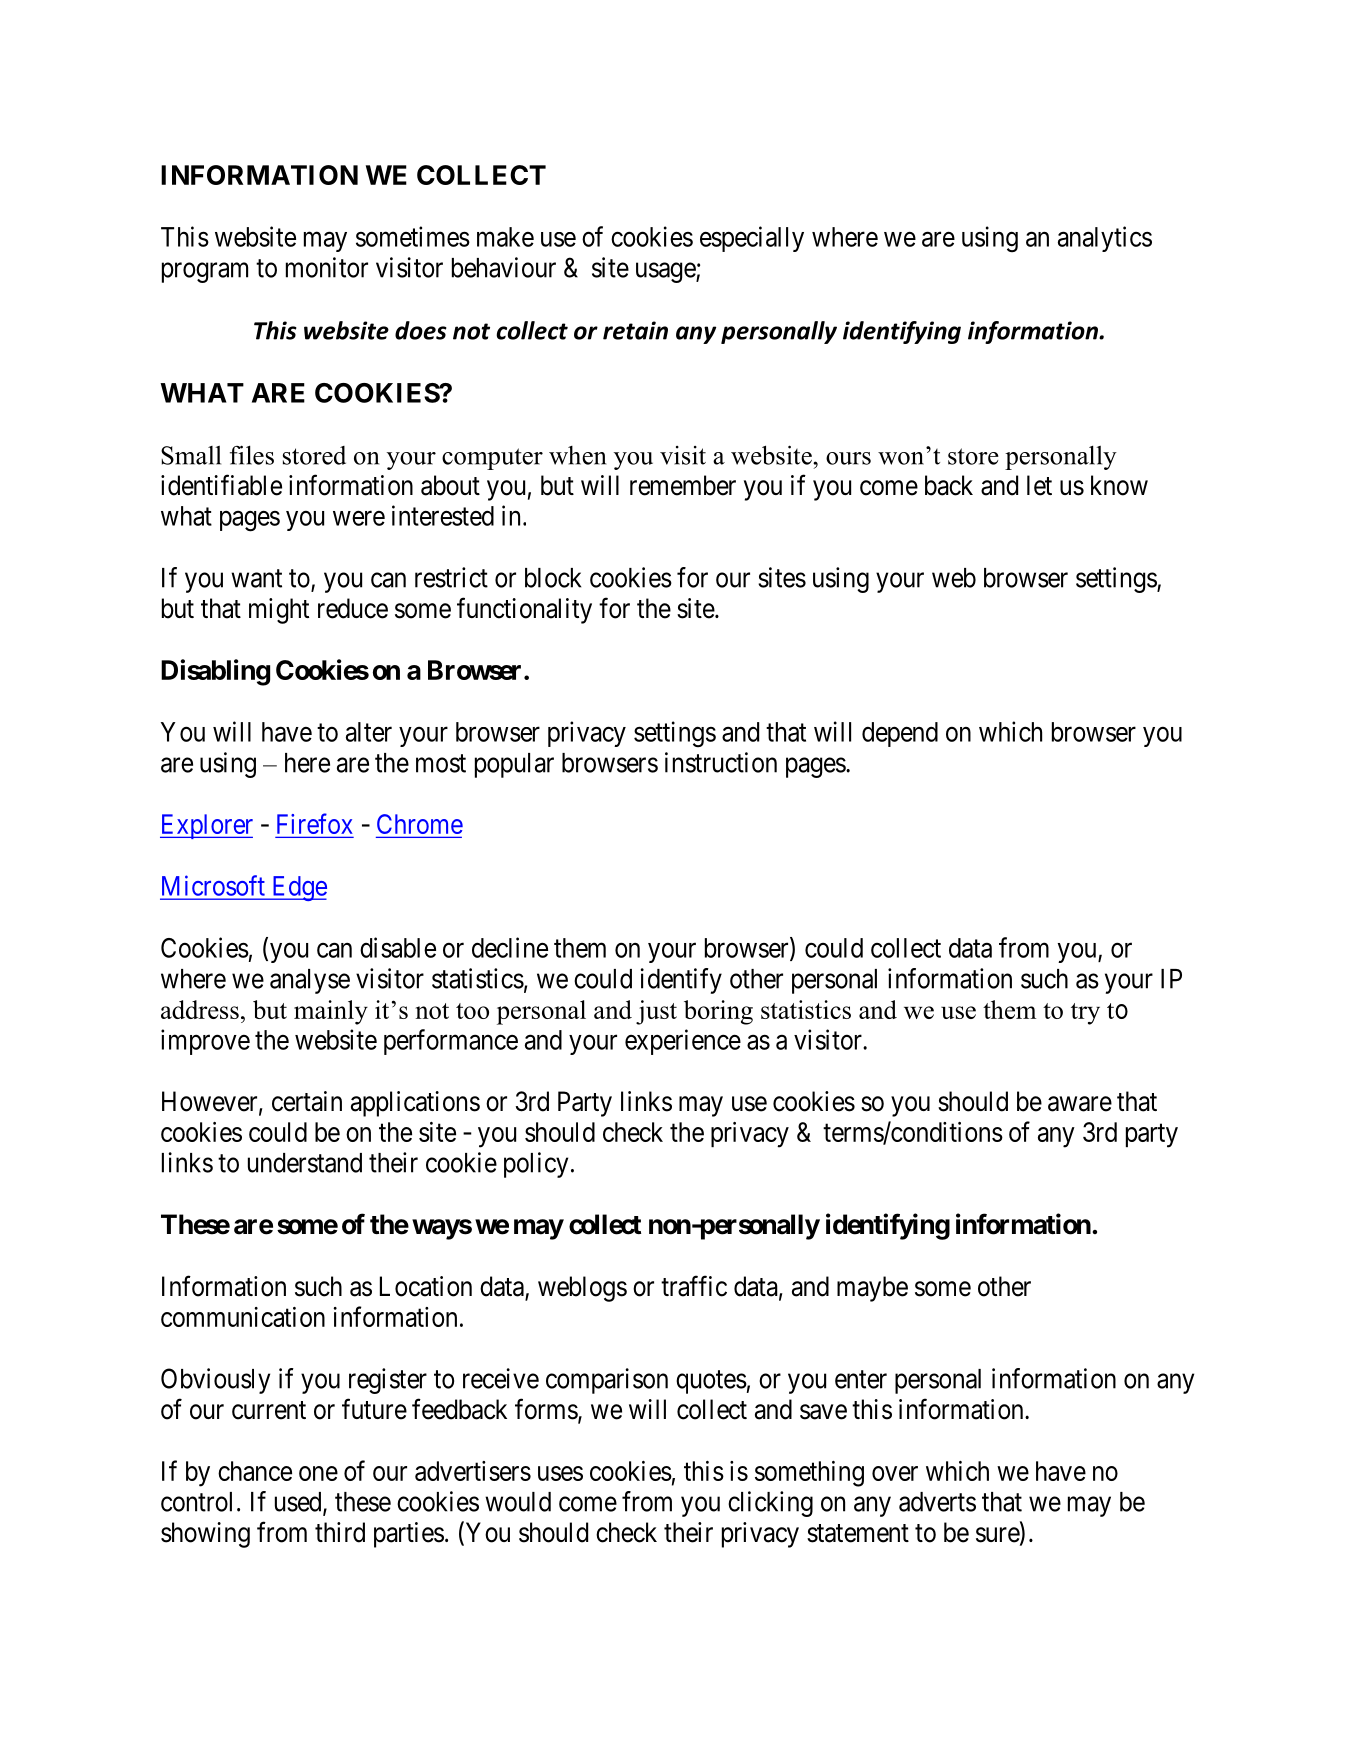 This image has height=1759, width=1359. What do you see at coordinates (560, 1473) in the image?
I see `uses` at bounding box center [560, 1473].
